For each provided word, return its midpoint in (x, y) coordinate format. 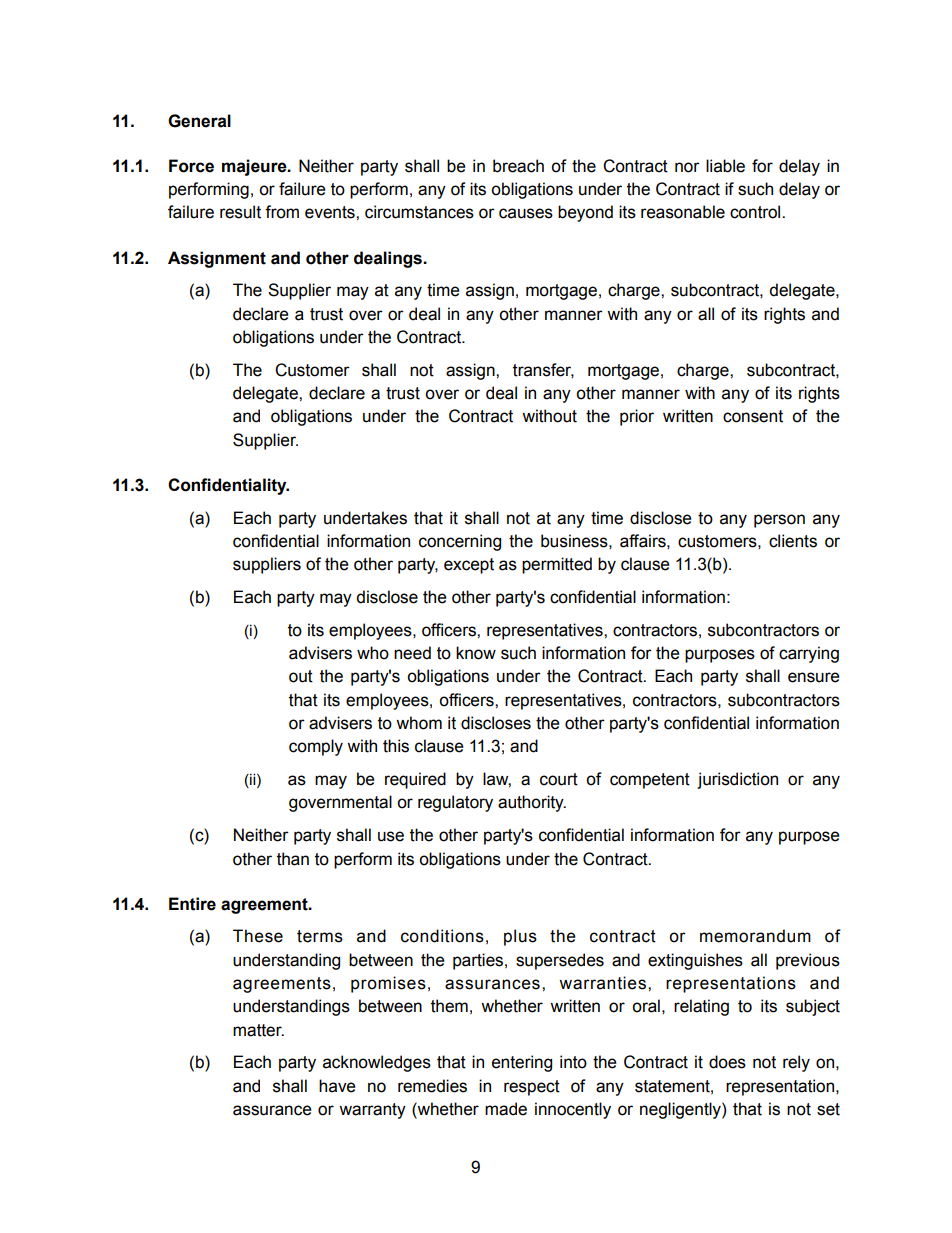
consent (753, 416)
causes (526, 213)
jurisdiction (737, 780)
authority (532, 803)
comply (316, 747)
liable (725, 166)
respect (532, 1088)
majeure (255, 167)
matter (258, 1030)
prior (637, 417)
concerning (460, 542)
